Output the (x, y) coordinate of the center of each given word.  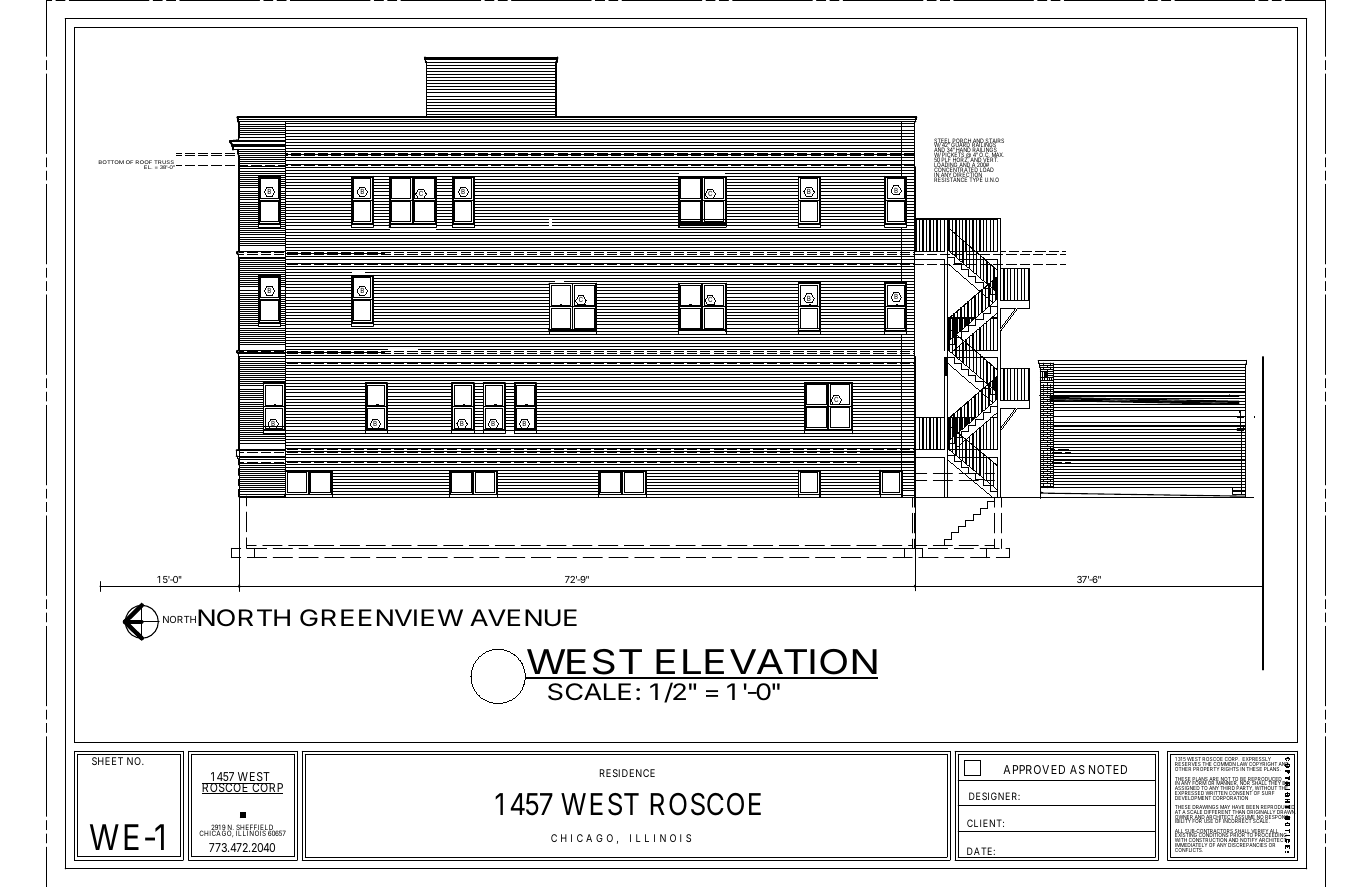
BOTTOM (111, 162)
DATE (980, 852)
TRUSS (165, 163)
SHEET (107, 761)
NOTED (1108, 769)
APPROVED (1034, 769)
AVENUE (523, 618)
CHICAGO (216, 833)
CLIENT (985, 823)
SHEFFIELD (256, 828)
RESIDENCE (627, 773)
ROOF (143, 163)
